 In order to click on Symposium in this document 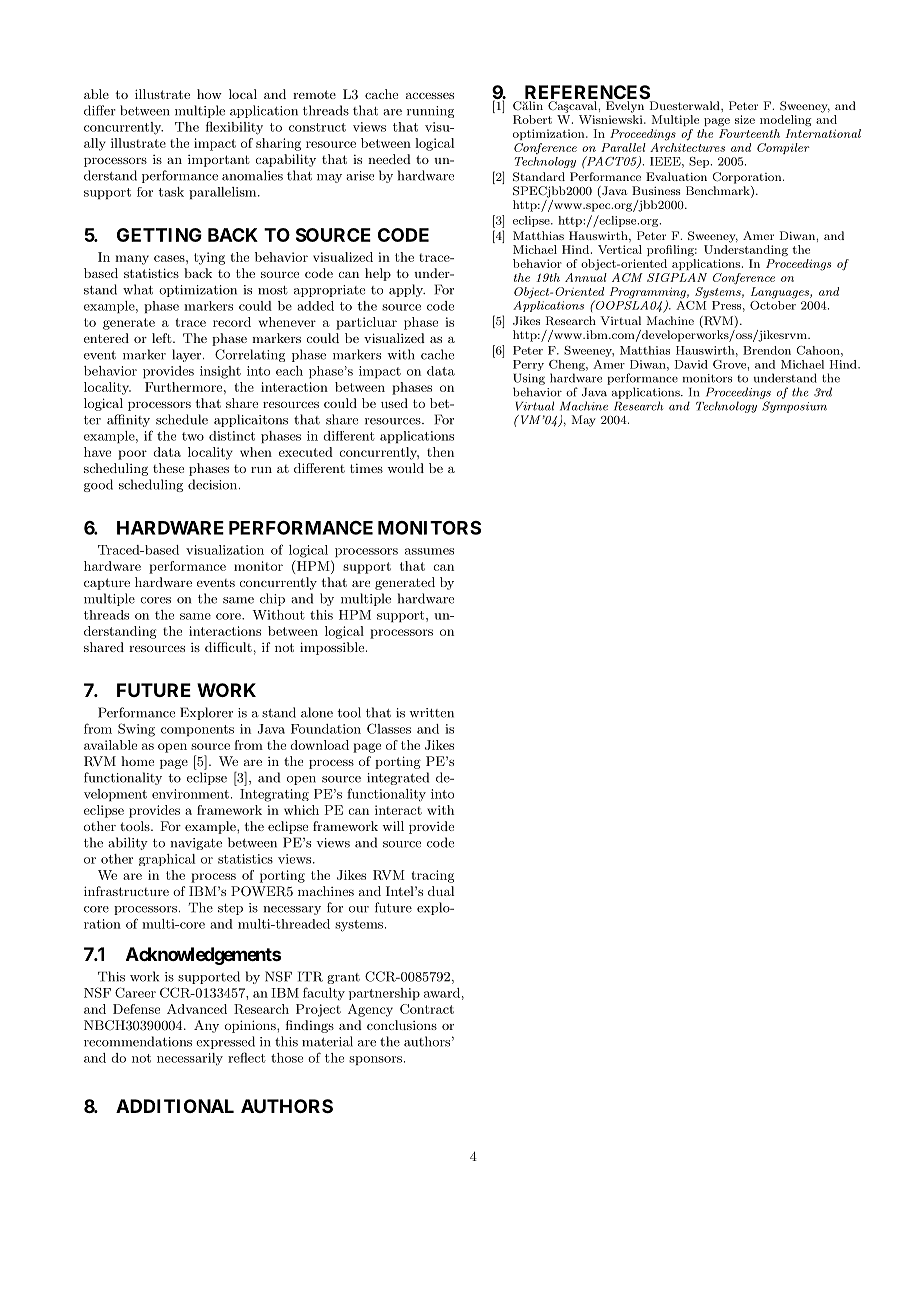, I will do `click(794, 407)`.
